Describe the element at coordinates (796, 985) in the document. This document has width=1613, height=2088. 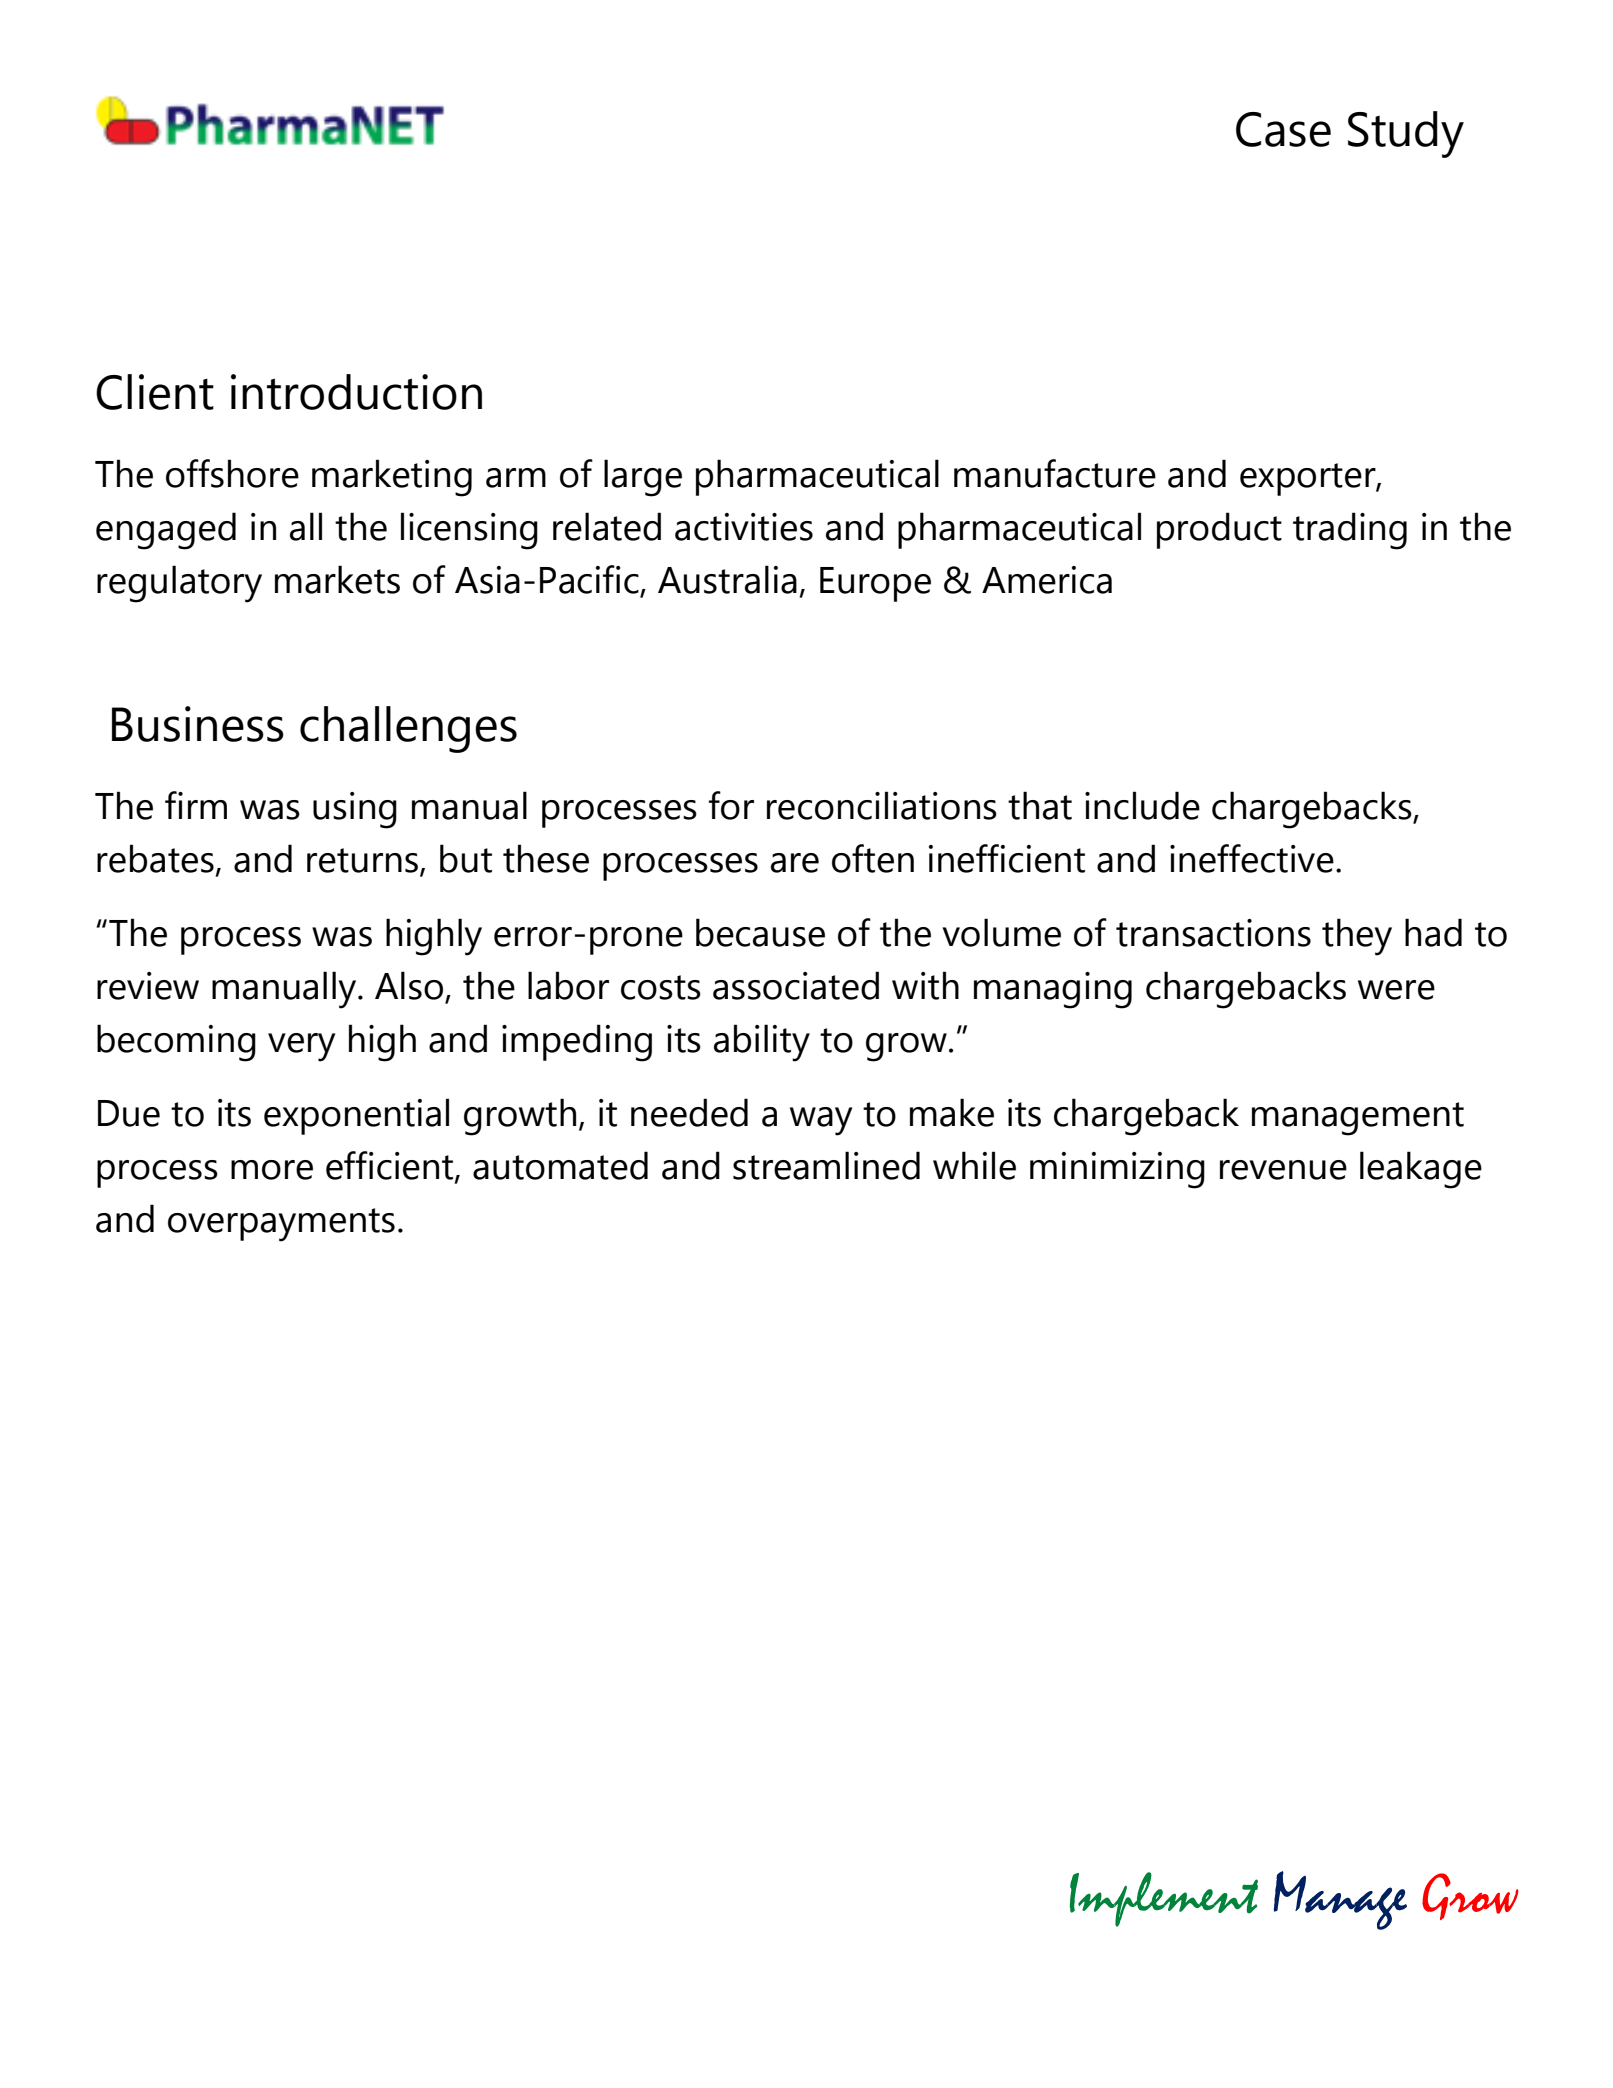
I see `associated` at that location.
